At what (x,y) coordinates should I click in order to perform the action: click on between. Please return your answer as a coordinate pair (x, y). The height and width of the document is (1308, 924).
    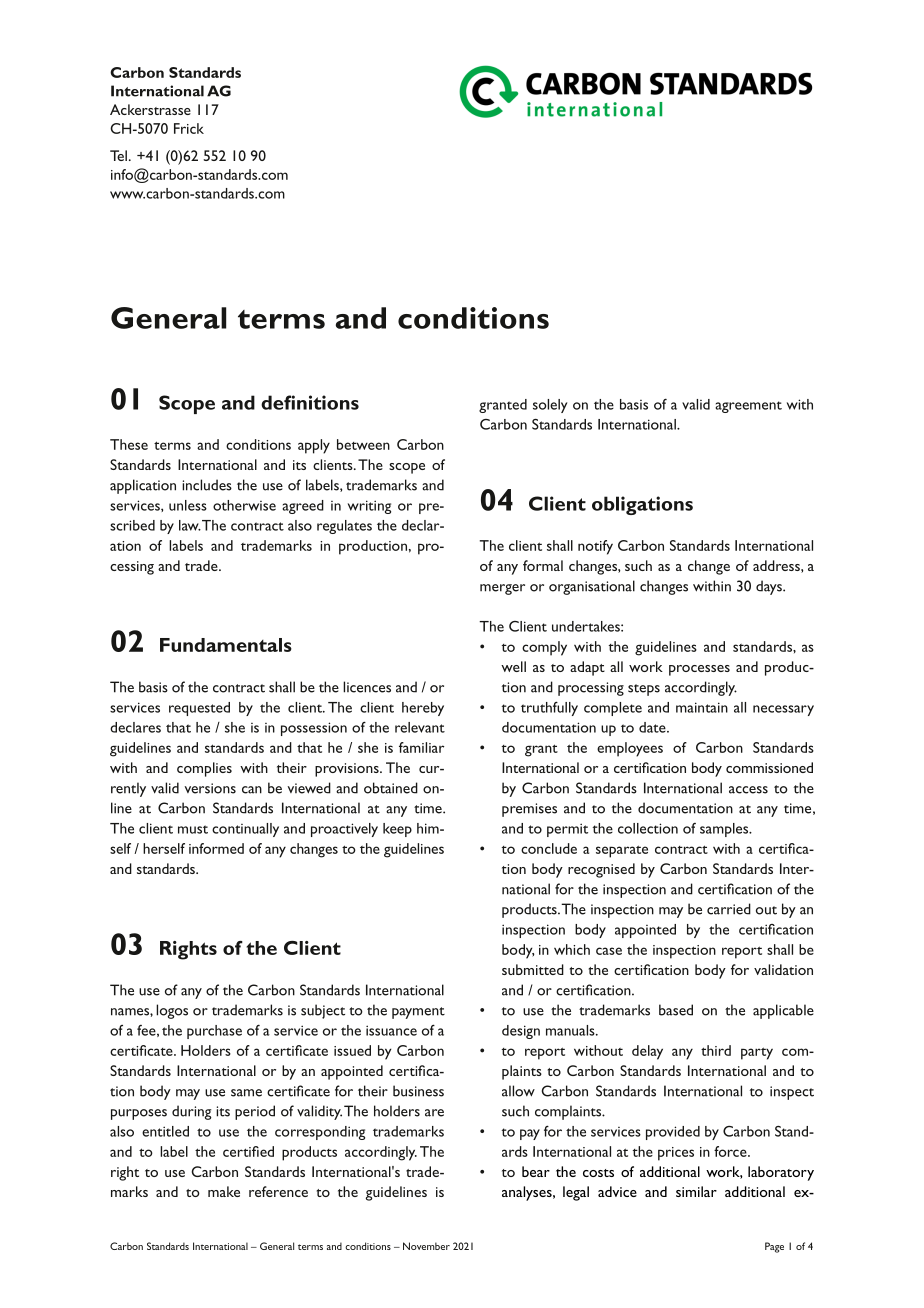
    Looking at the image, I should click on (363, 444).
